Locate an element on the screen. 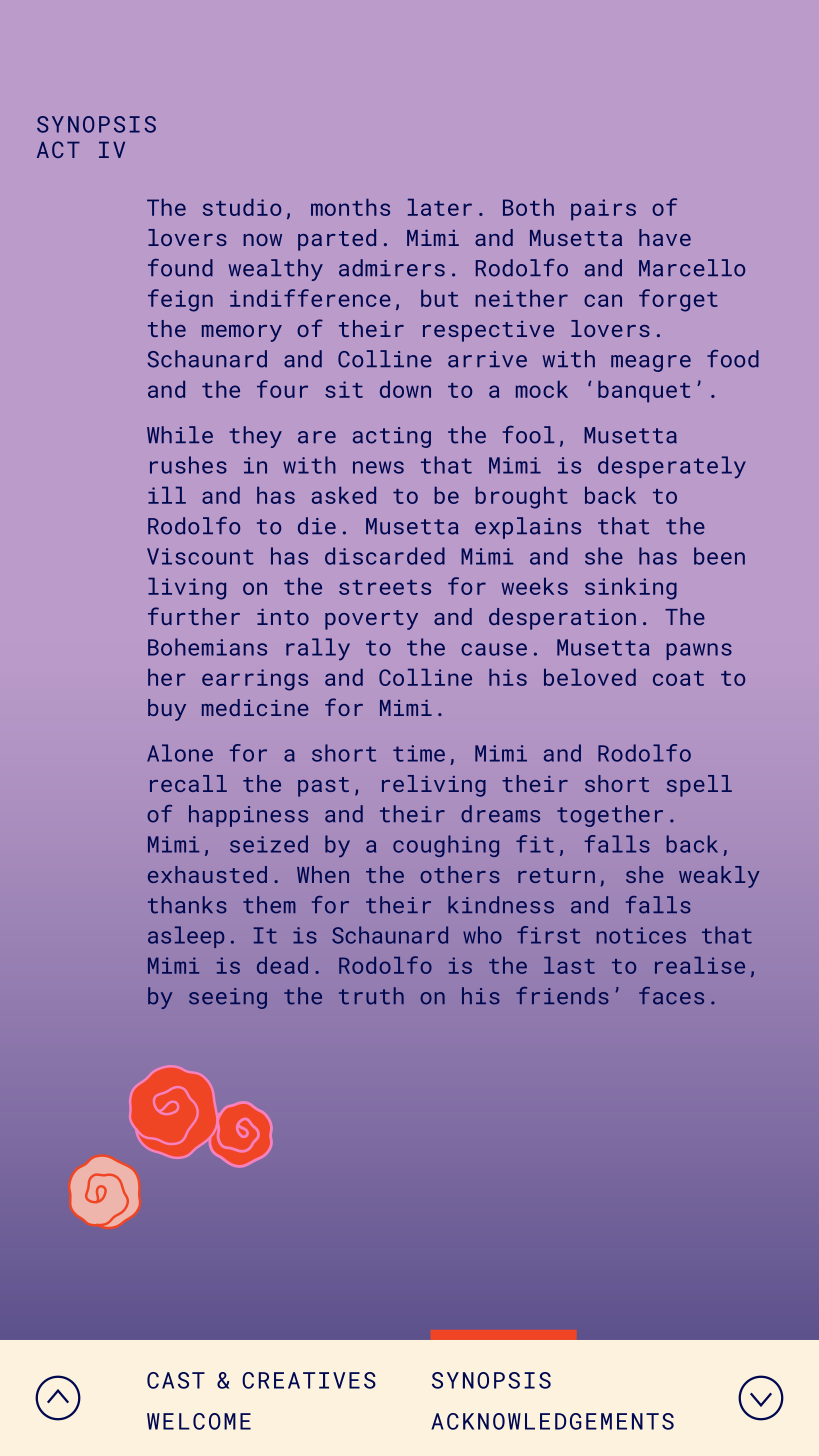  spell is located at coordinates (699, 786).
